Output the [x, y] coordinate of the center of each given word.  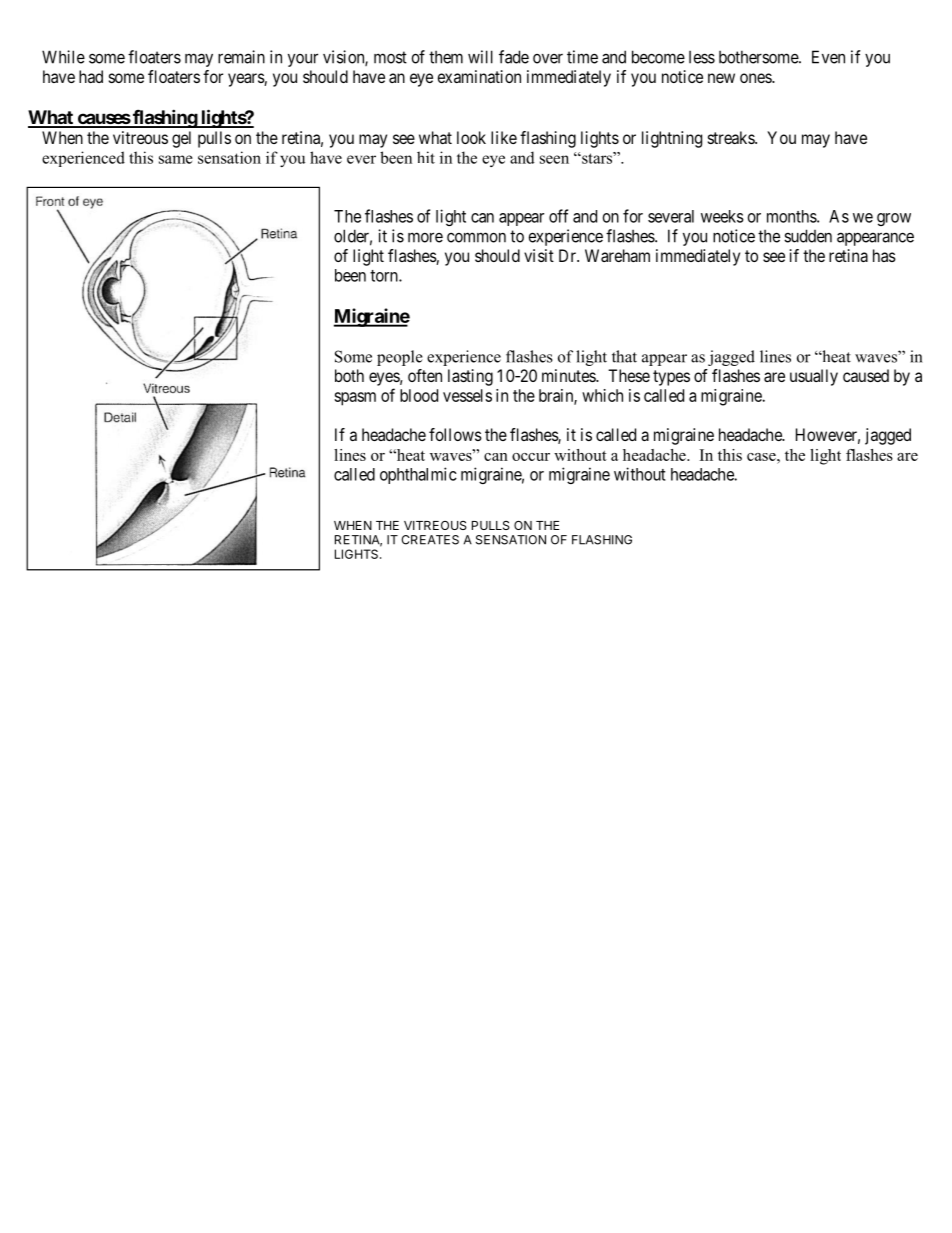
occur [531, 457]
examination [479, 76]
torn [385, 276]
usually [814, 377]
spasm [355, 399]
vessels [467, 395]
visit [539, 255]
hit [426, 157]
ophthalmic [418, 475]
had [91, 76]
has [884, 255]
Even [828, 57]
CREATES [430, 540]
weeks [722, 216]
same [176, 159]
